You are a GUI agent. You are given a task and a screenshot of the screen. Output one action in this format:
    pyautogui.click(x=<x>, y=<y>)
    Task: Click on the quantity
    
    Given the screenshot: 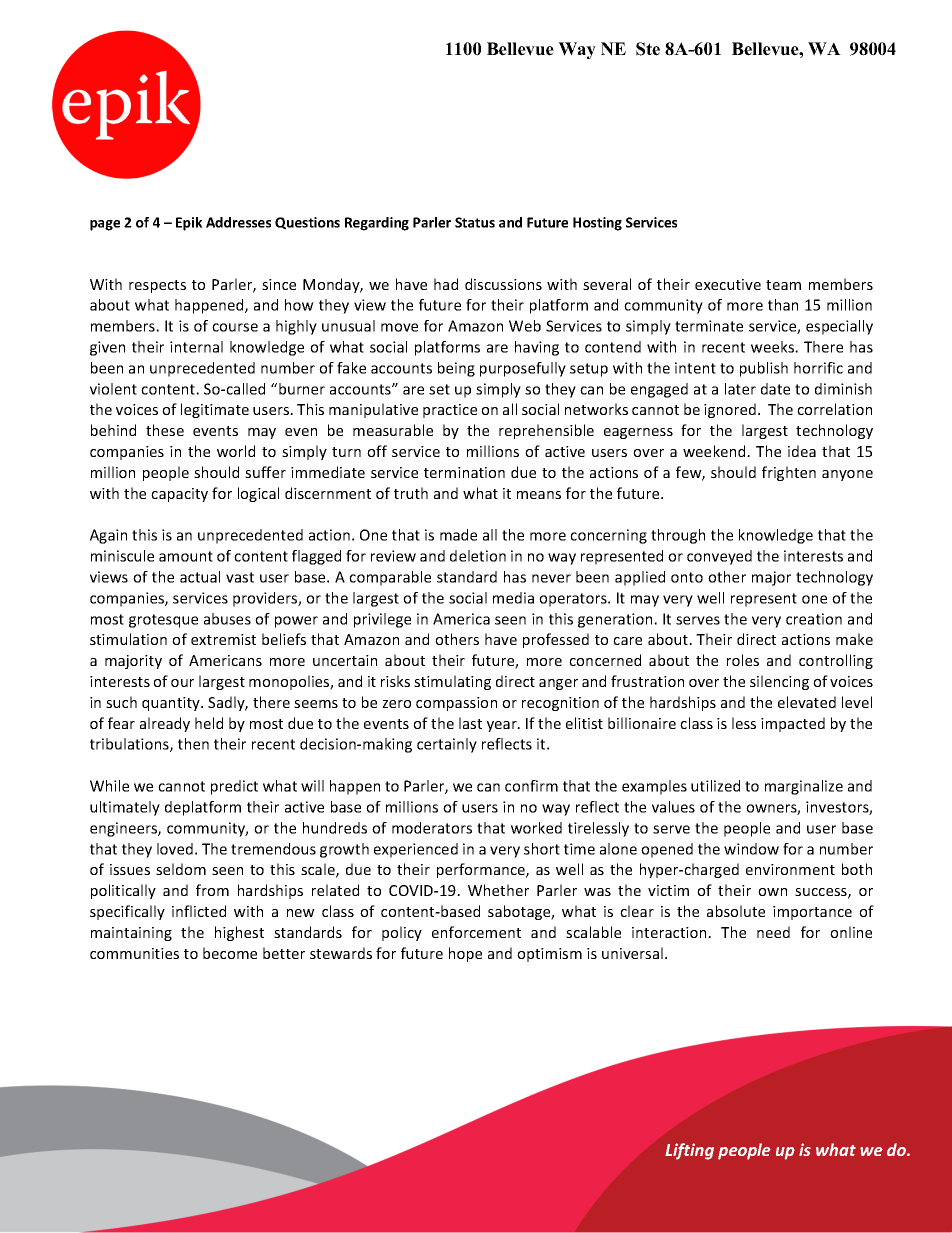 What is the action you would take?
    pyautogui.click(x=172, y=704)
